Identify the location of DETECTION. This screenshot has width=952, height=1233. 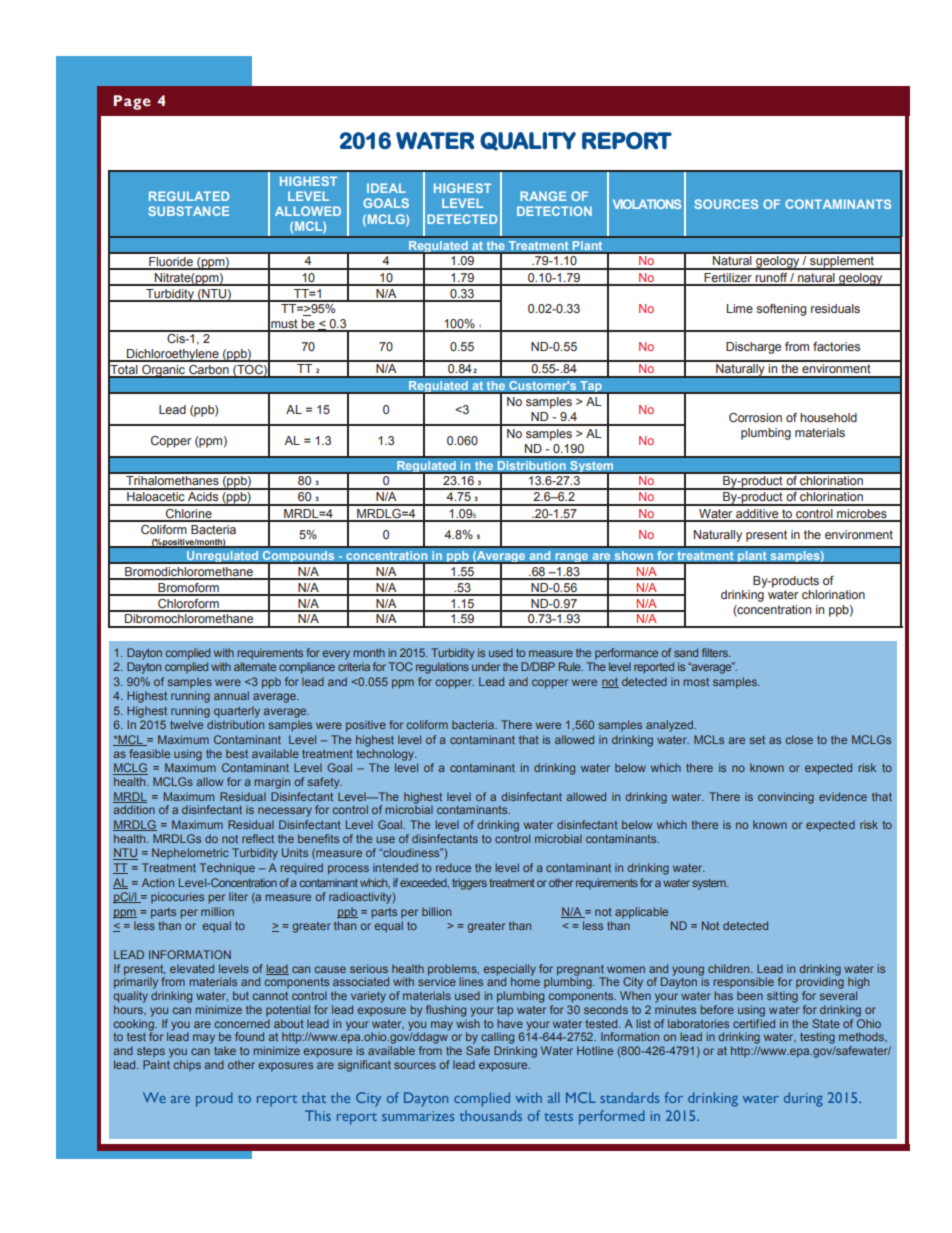
(554, 211).
